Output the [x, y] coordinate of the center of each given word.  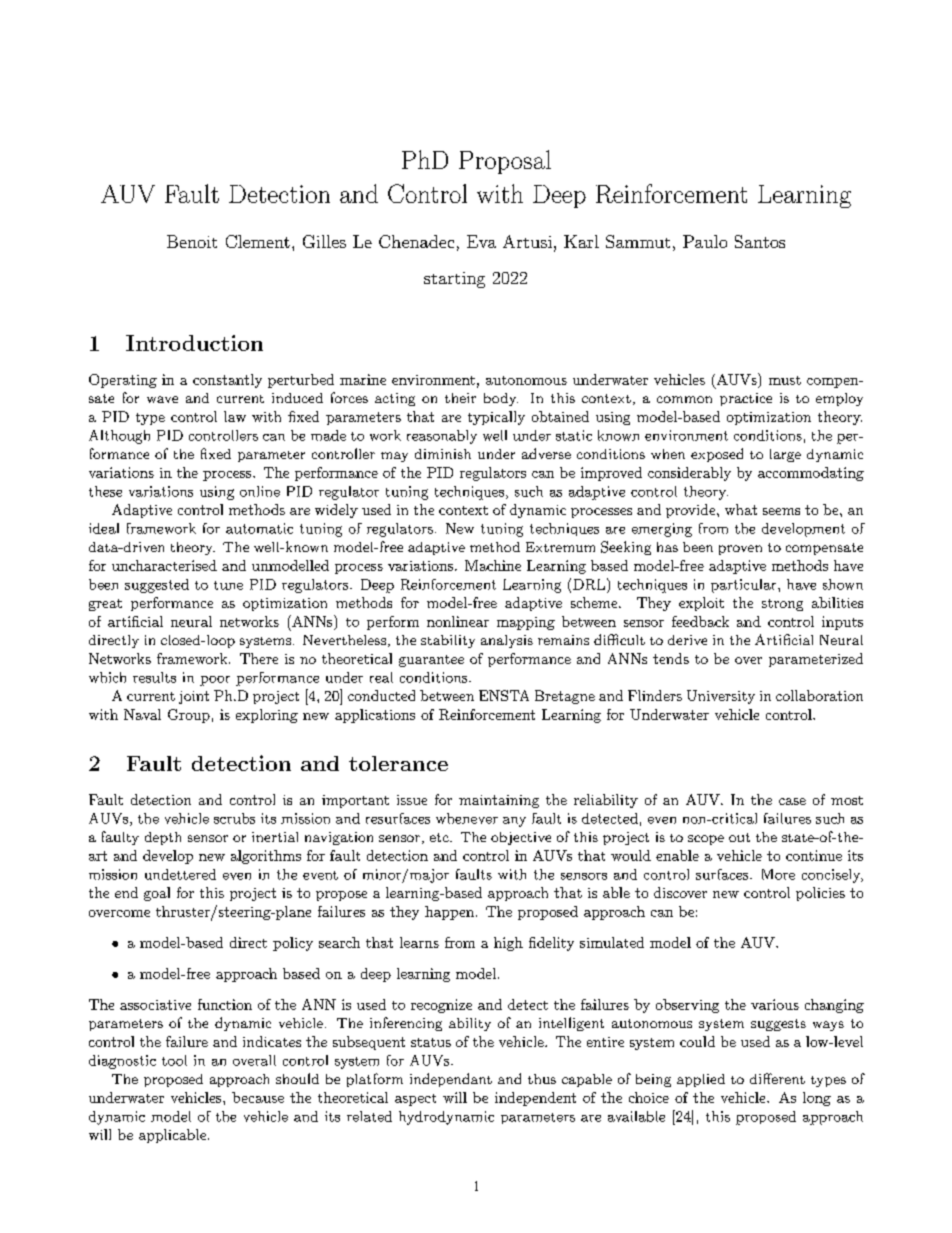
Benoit [192, 241]
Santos [760, 241]
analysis [507, 641]
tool [174, 1060]
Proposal [505, 162]
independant [451, 1080]
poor [215, 681]
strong [782, 605]
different [777, 1078]
